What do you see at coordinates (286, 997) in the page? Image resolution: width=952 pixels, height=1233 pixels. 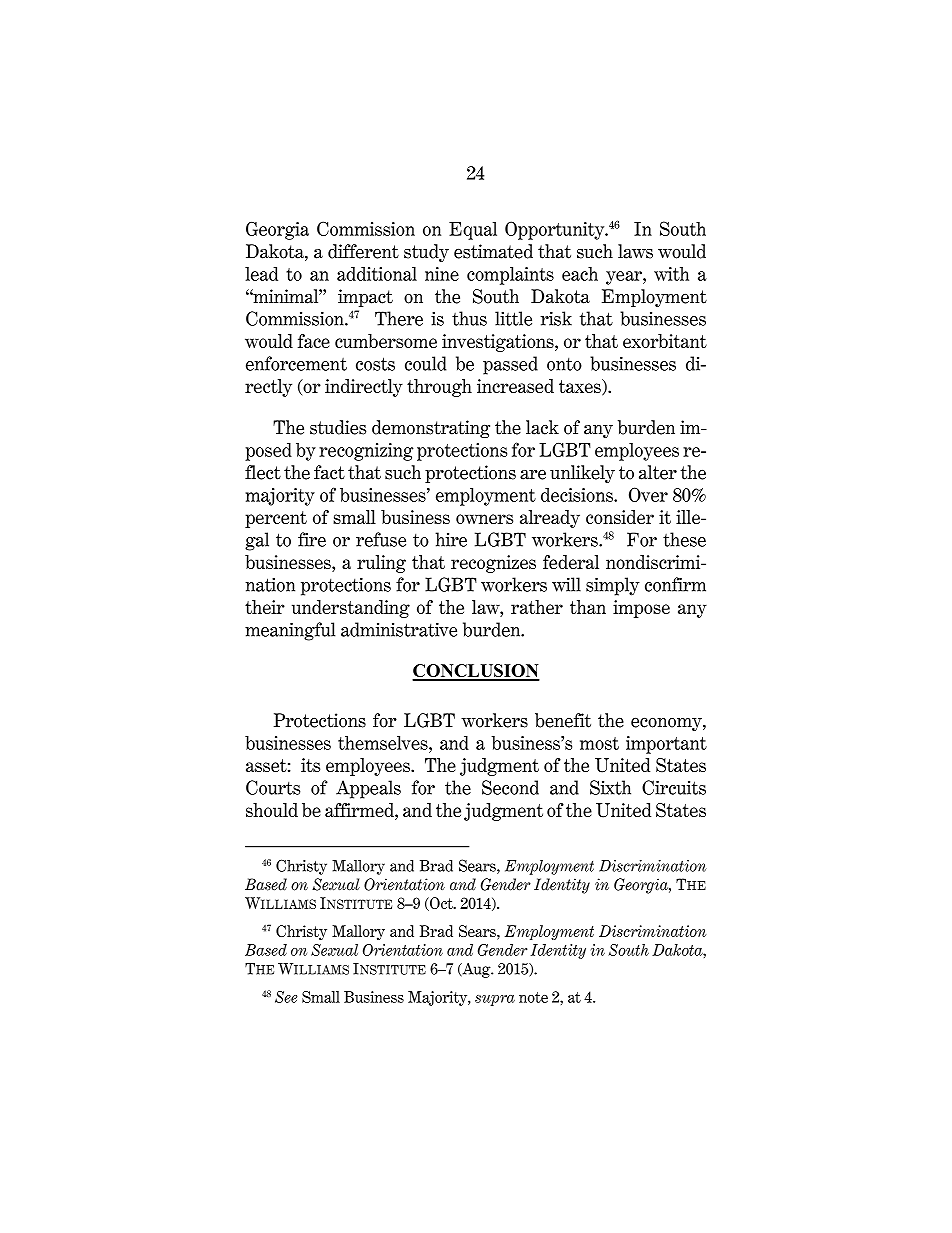 I see `See` at bounding box center [286, 997].
